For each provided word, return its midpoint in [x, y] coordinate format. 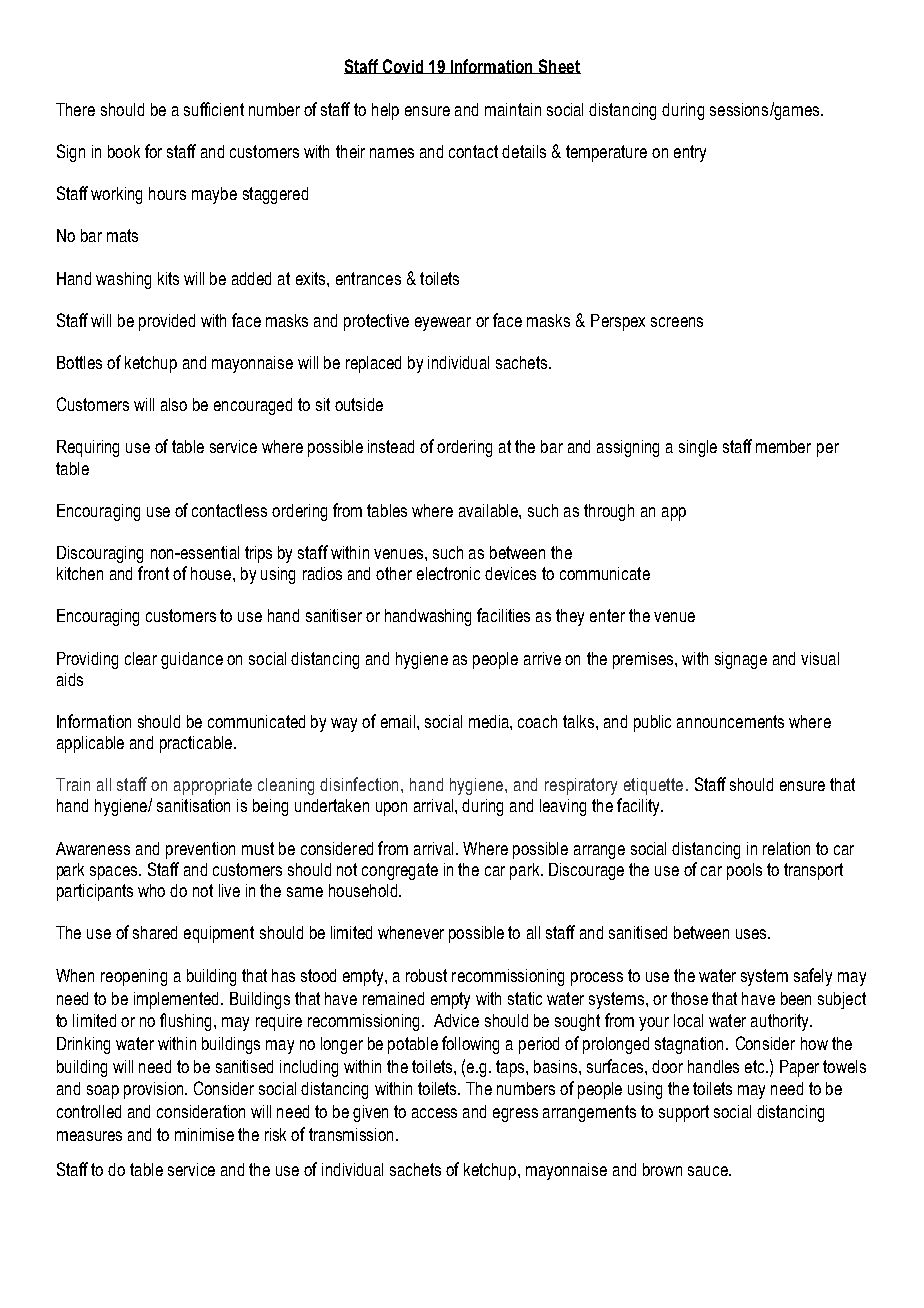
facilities [503, 615]
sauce [709, 1171]
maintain [513, 109]
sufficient [214, 109]
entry [690, 153]
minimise [204, 1134]
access [434, 1113]
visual [820, 658]
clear [141, 658]
